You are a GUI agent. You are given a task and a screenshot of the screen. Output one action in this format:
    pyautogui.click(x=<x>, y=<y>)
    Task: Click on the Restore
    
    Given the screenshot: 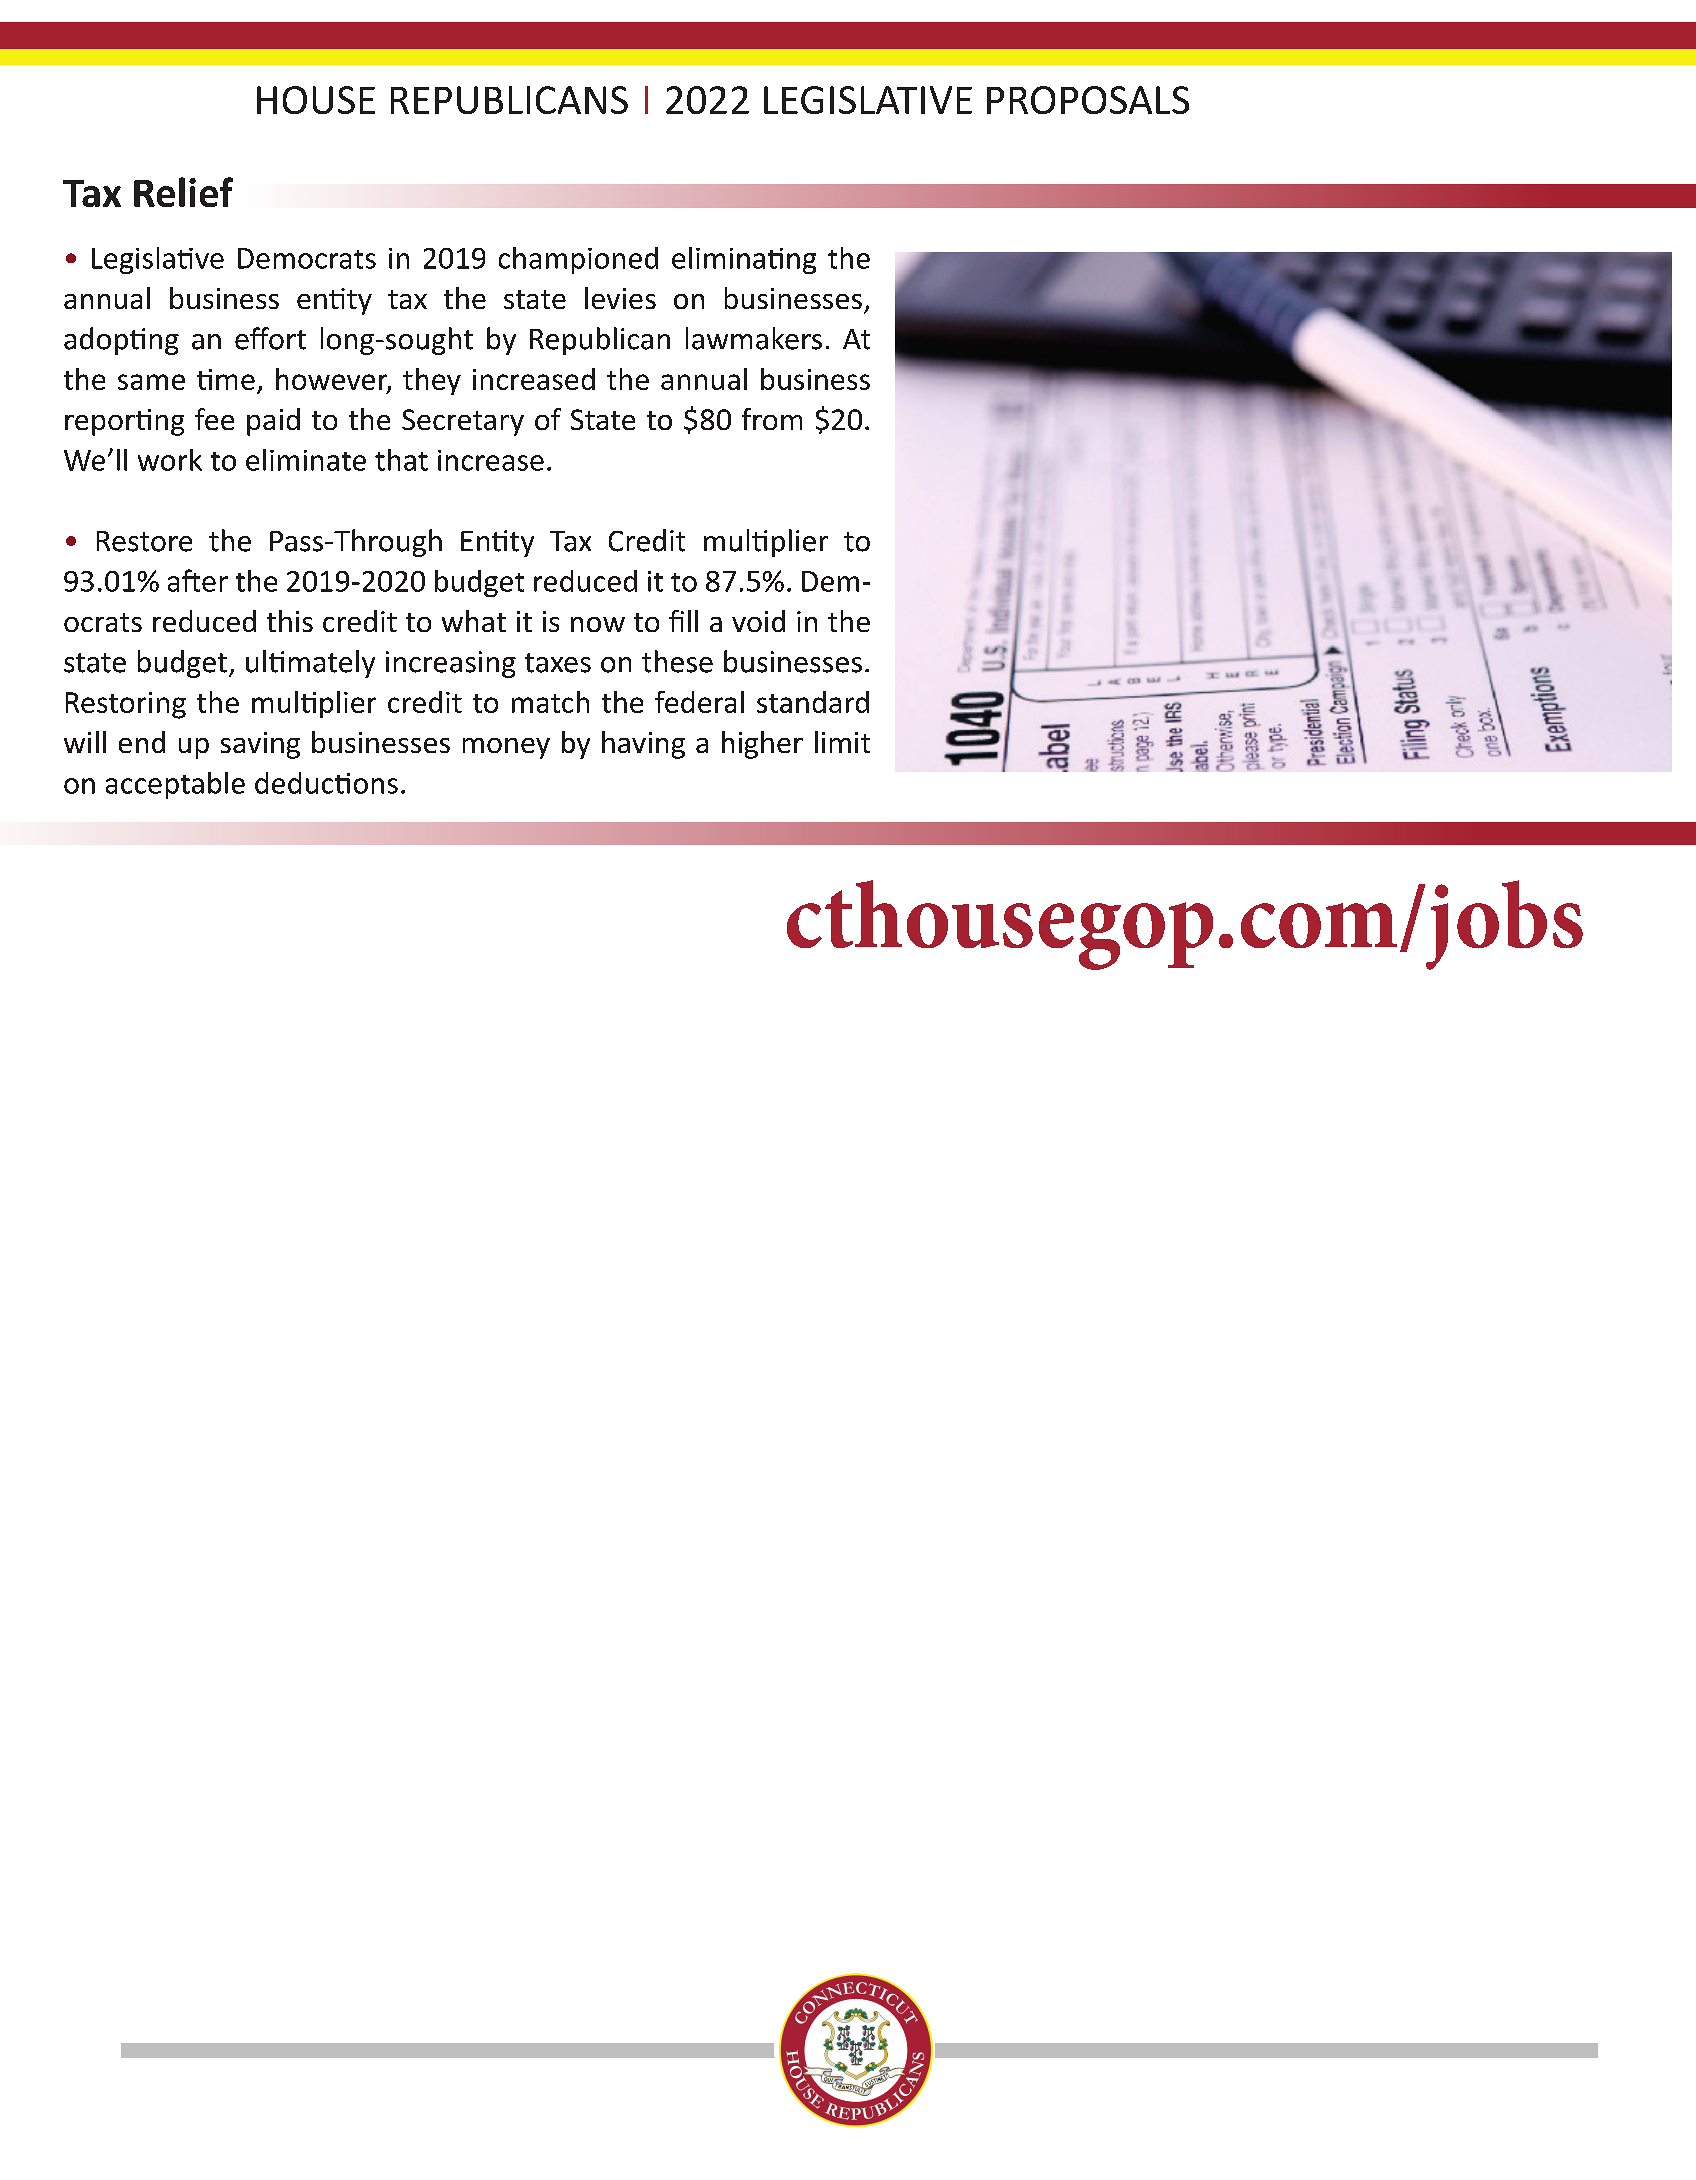 What is the action you would take?
    pyautogui.click(x=144, y=541)
